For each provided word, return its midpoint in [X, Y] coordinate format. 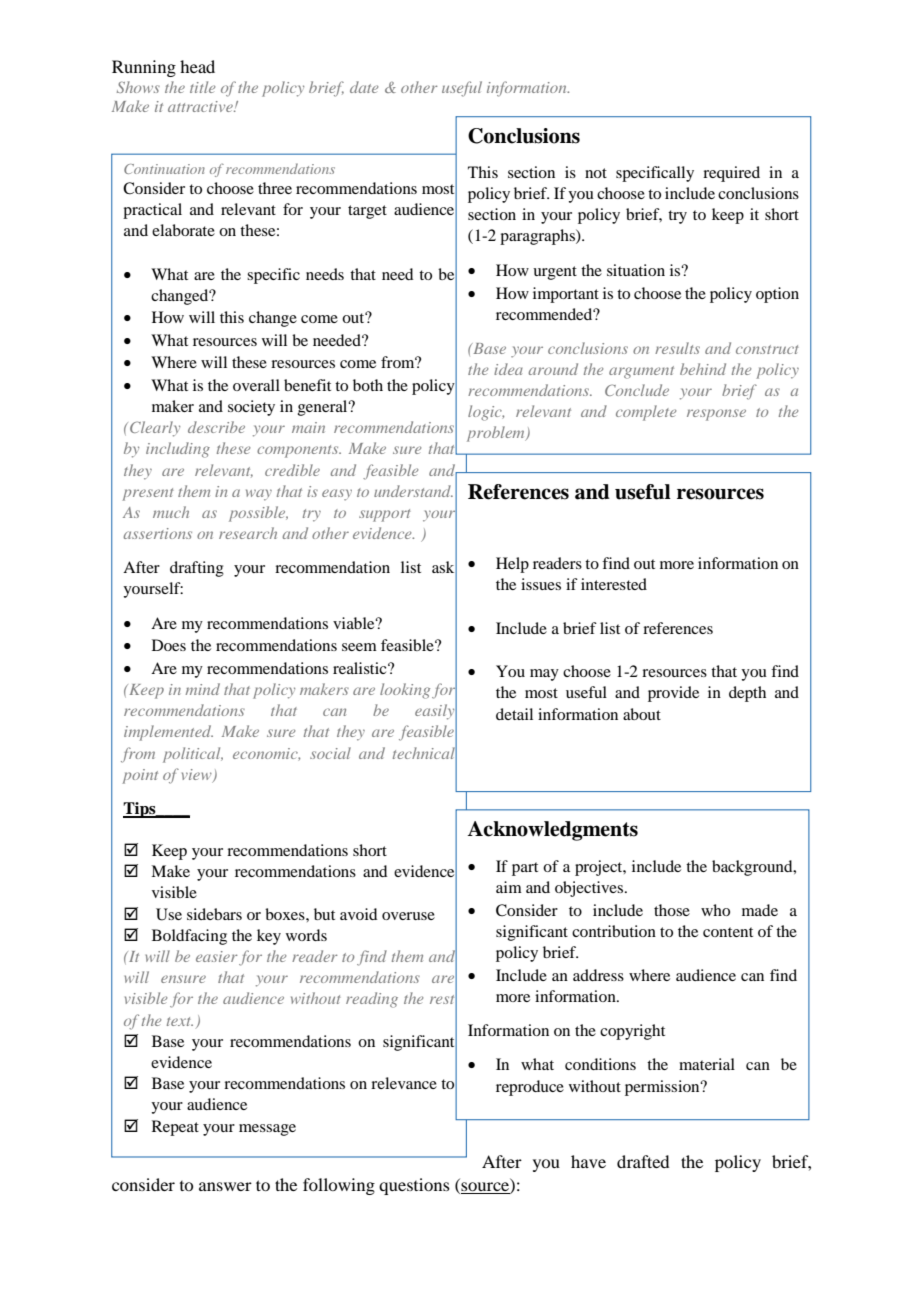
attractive [201, 106]
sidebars [214, 914]
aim [509, 887]
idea [508, 369]
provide [673, 694]
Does [169, 645]
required [731, 174]
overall [256, 385]
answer [225, 1186]
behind [703, 369]
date [364, 87]
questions [414, 1186]
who [715, 910]
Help [512, 565]
